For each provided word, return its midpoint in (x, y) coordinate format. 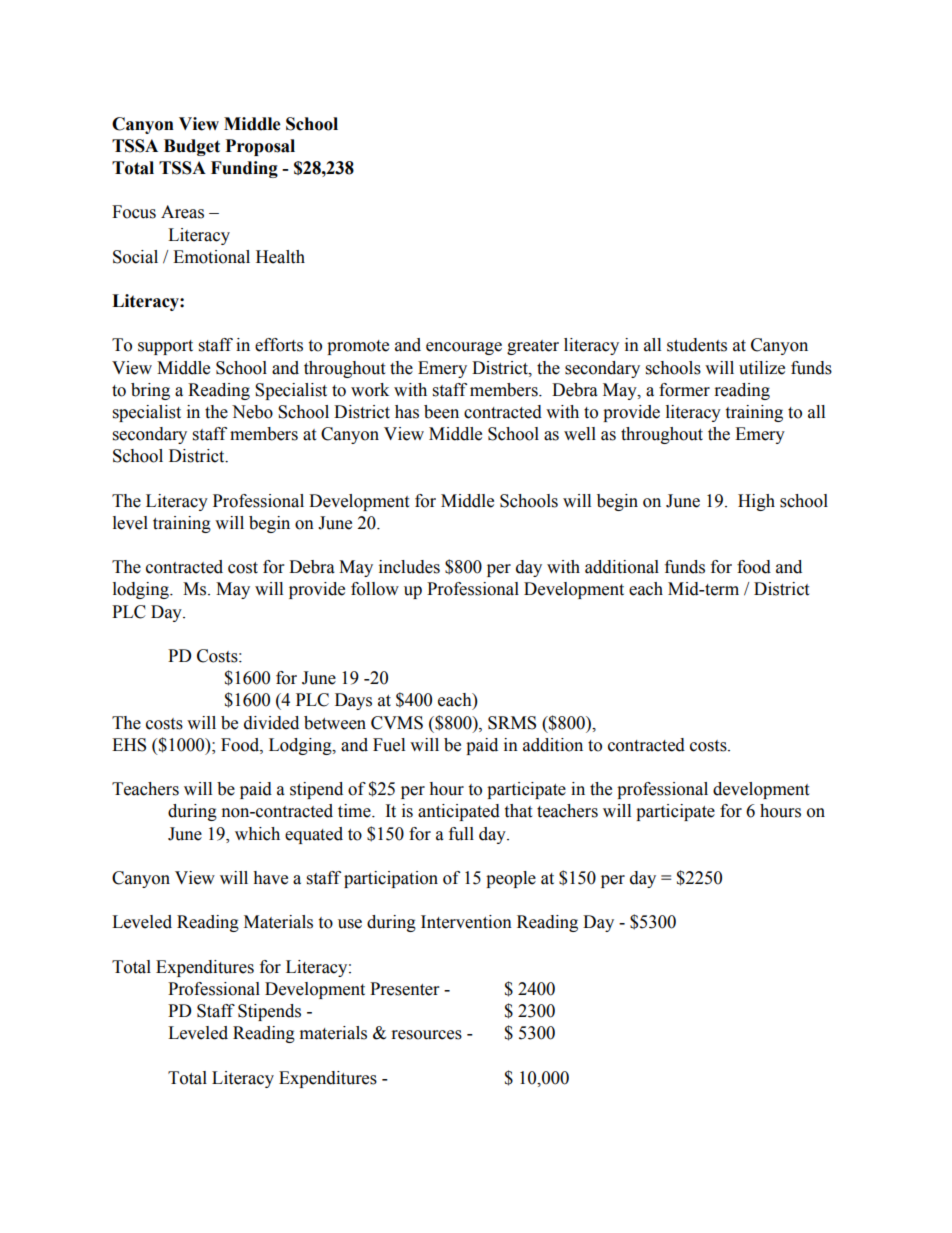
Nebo (252, 412)
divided (271, 723)
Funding (244, 169)
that (518, 811)
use (350, 924)
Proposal (260, 147)
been (441, 412)
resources (427, 1035)
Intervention (466, 922)
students (697, 345)
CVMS (397, 723)
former (684, 390)
